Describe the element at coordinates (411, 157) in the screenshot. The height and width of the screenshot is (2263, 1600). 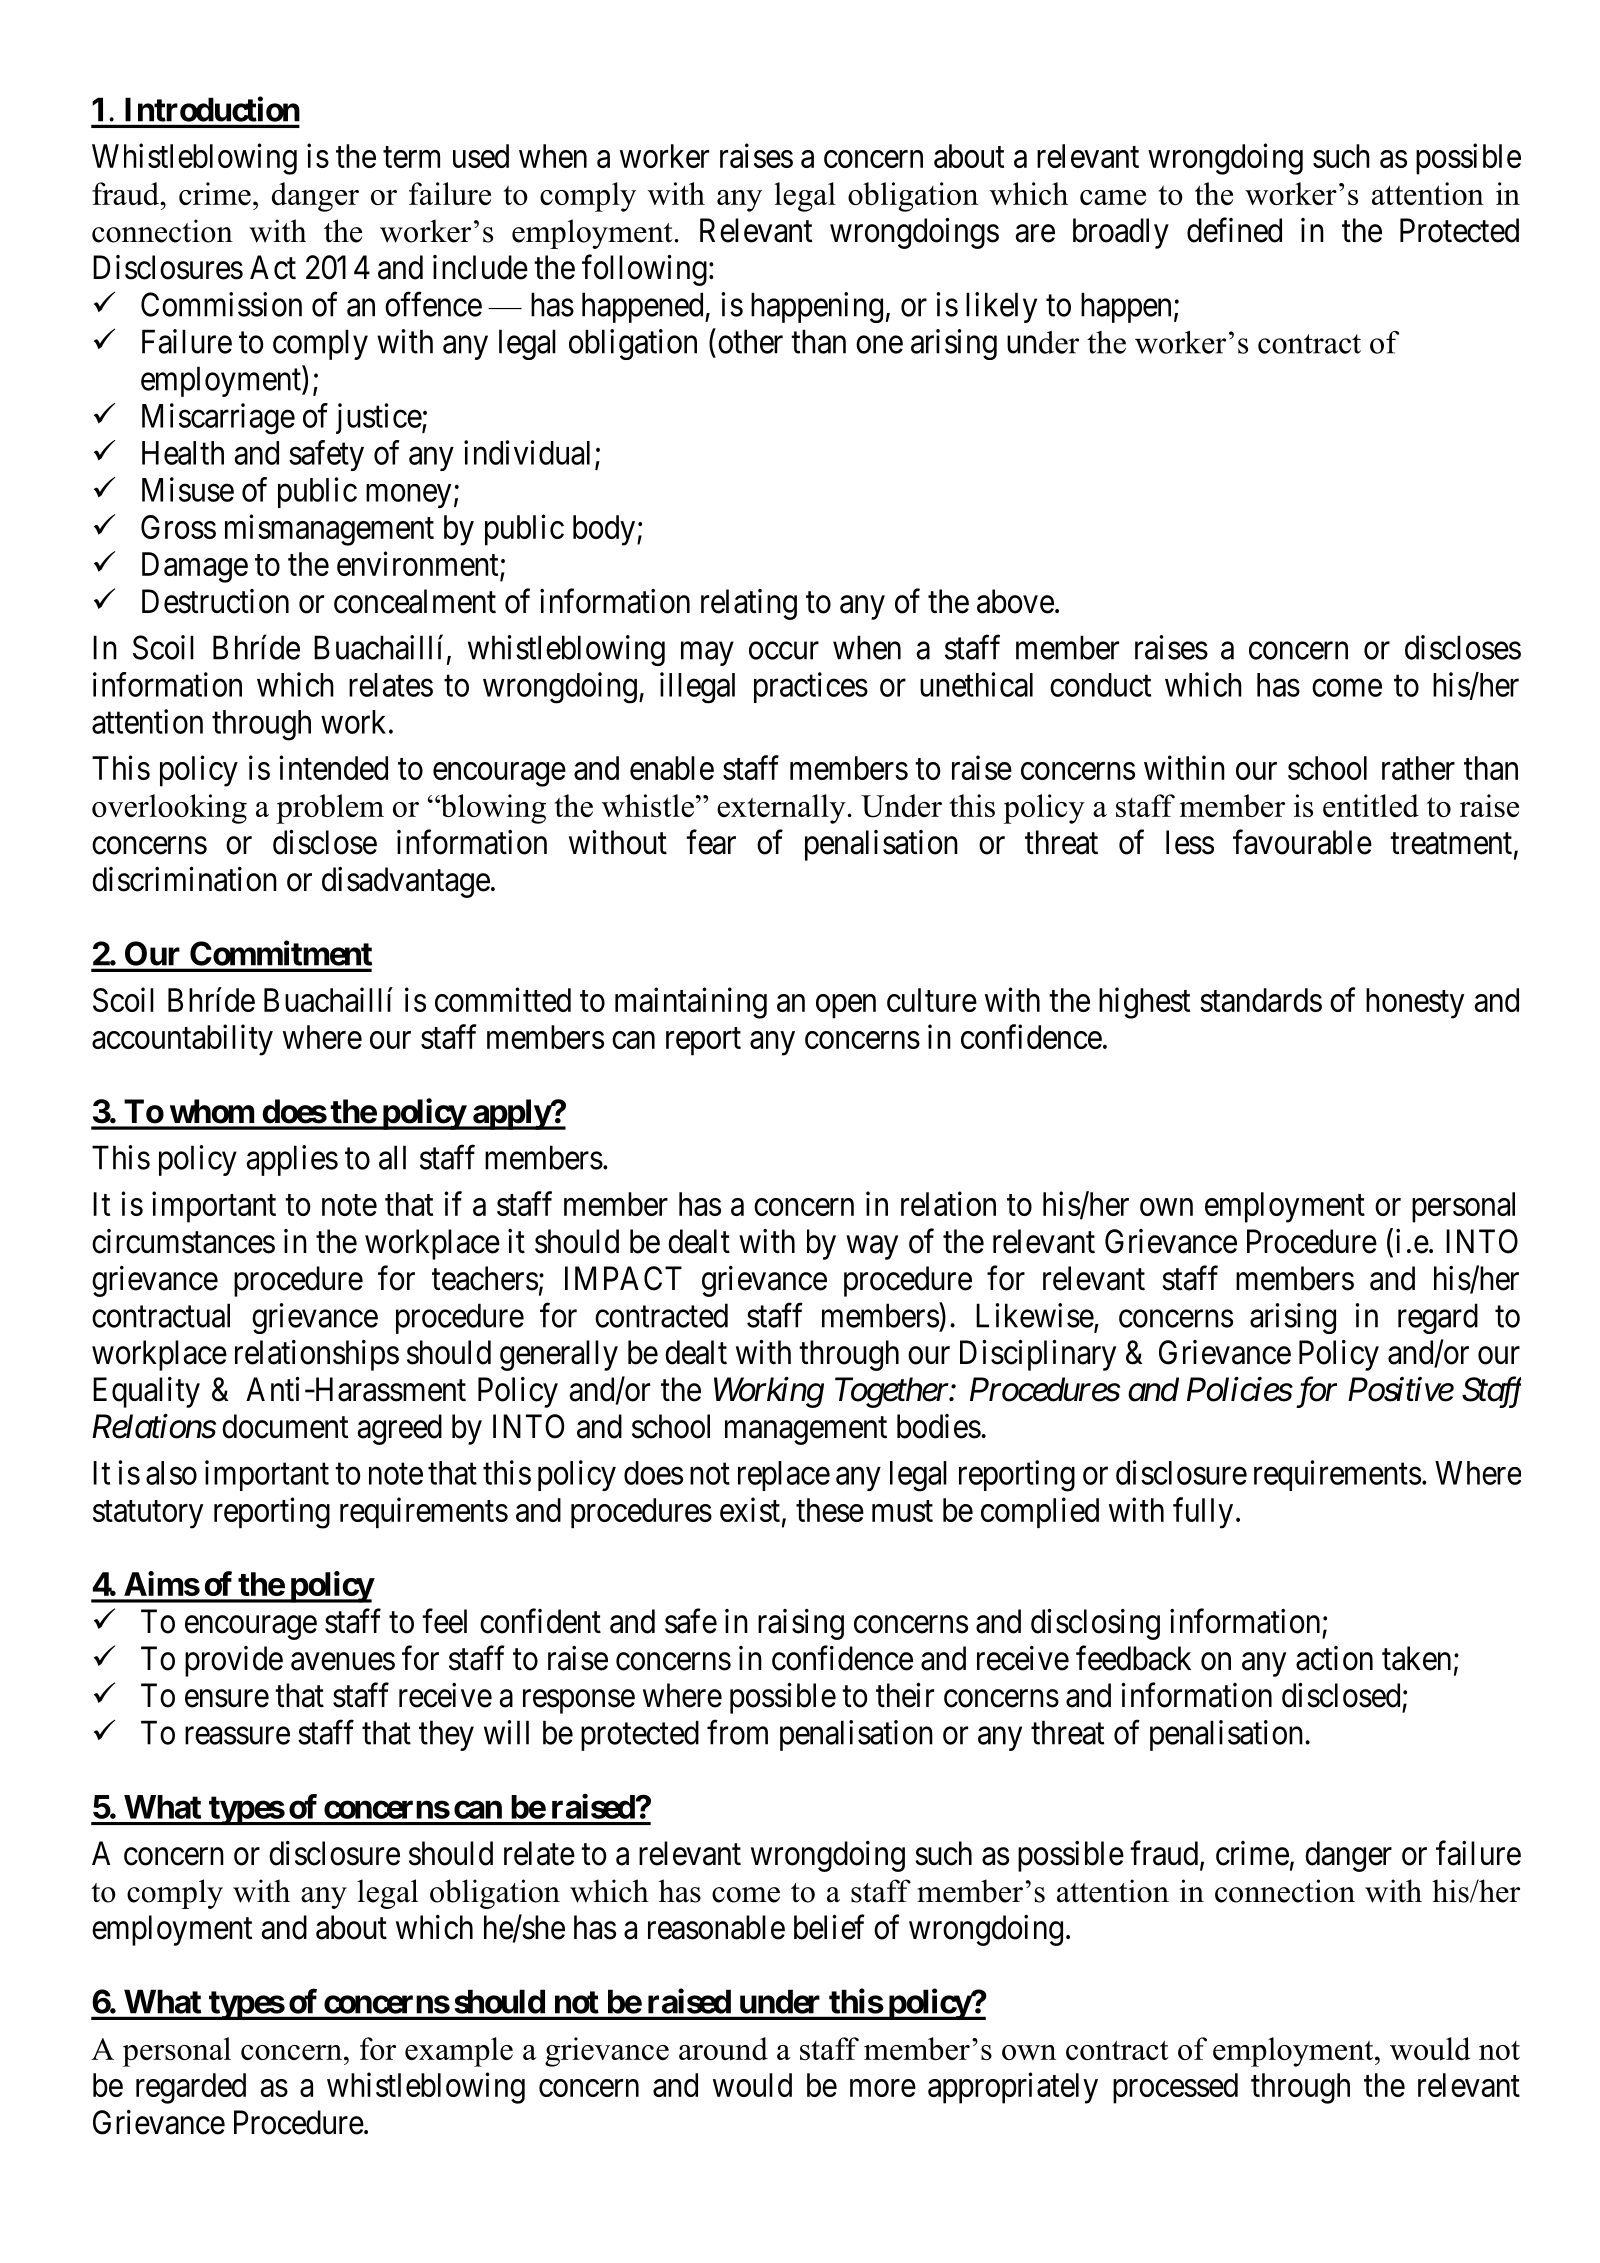
I see `term` at that location.
